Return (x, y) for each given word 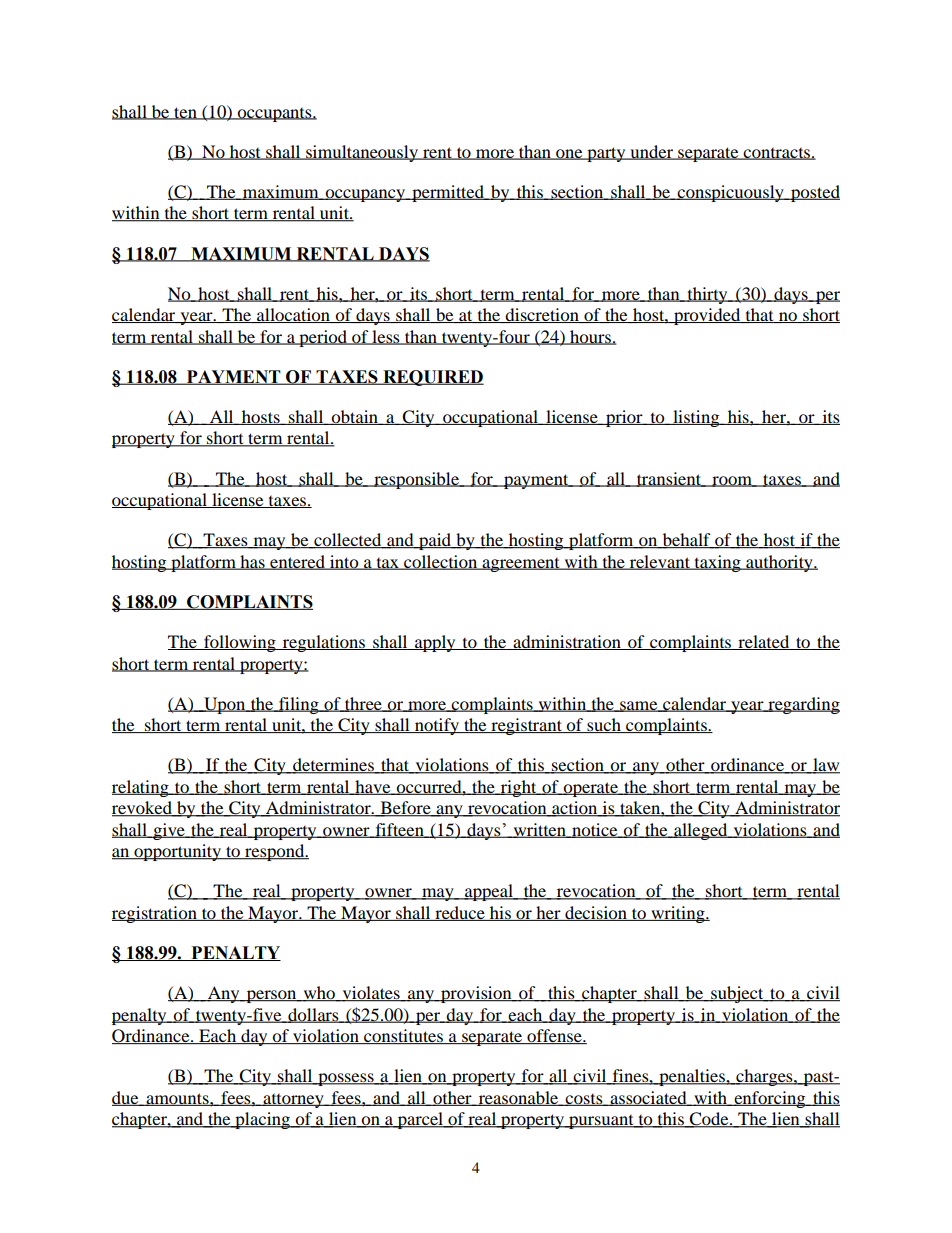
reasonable (518, 1098)
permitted (448, 193)
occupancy (365, 195)
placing (262, 1120)
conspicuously (730, 193)
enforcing (770, 1099)
